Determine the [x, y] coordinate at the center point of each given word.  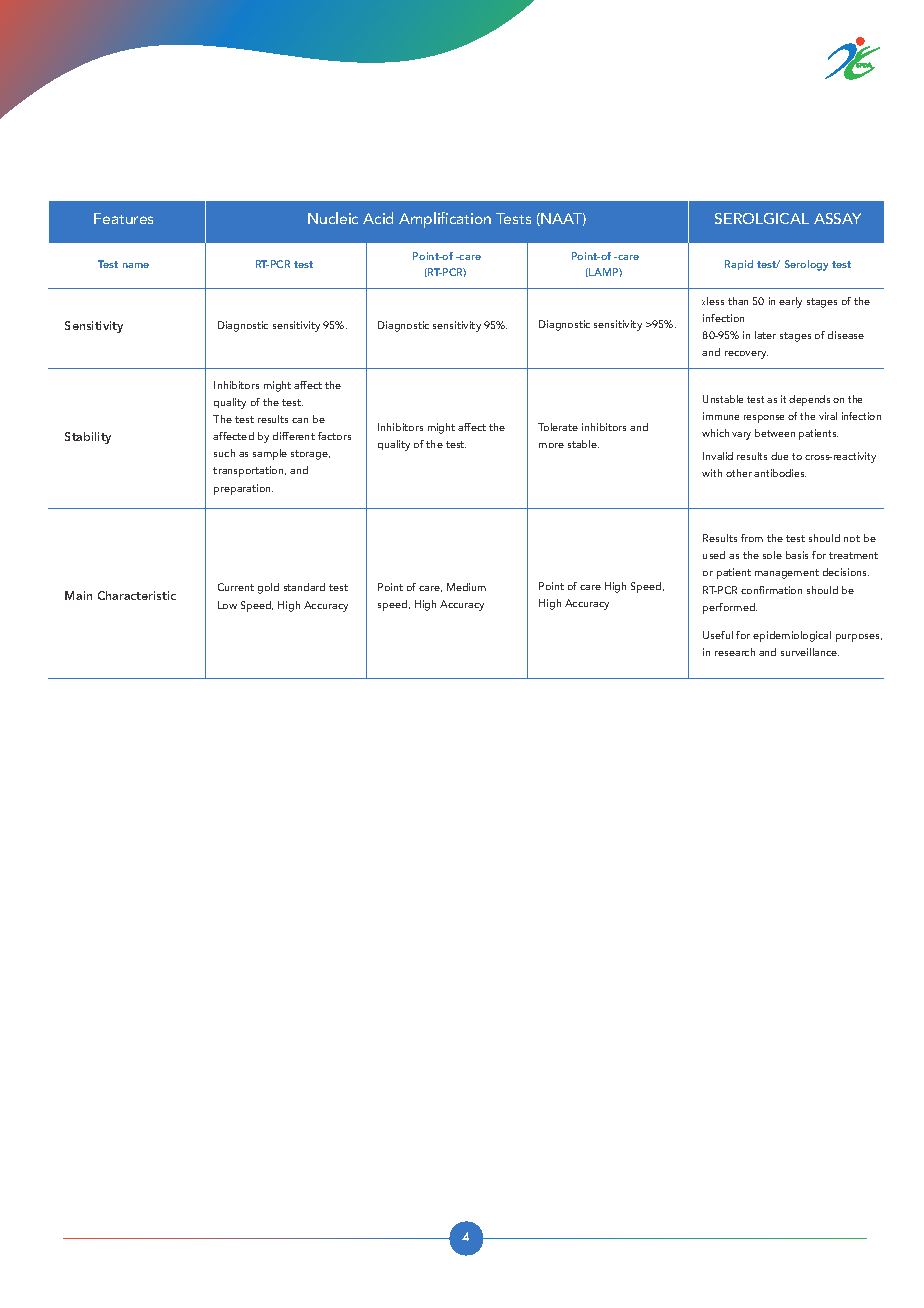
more [551, 445]
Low [227, 605]
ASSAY [837, 218]
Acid [378, 218]
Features [123, 218]
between [775, 433]
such [224, 453]
